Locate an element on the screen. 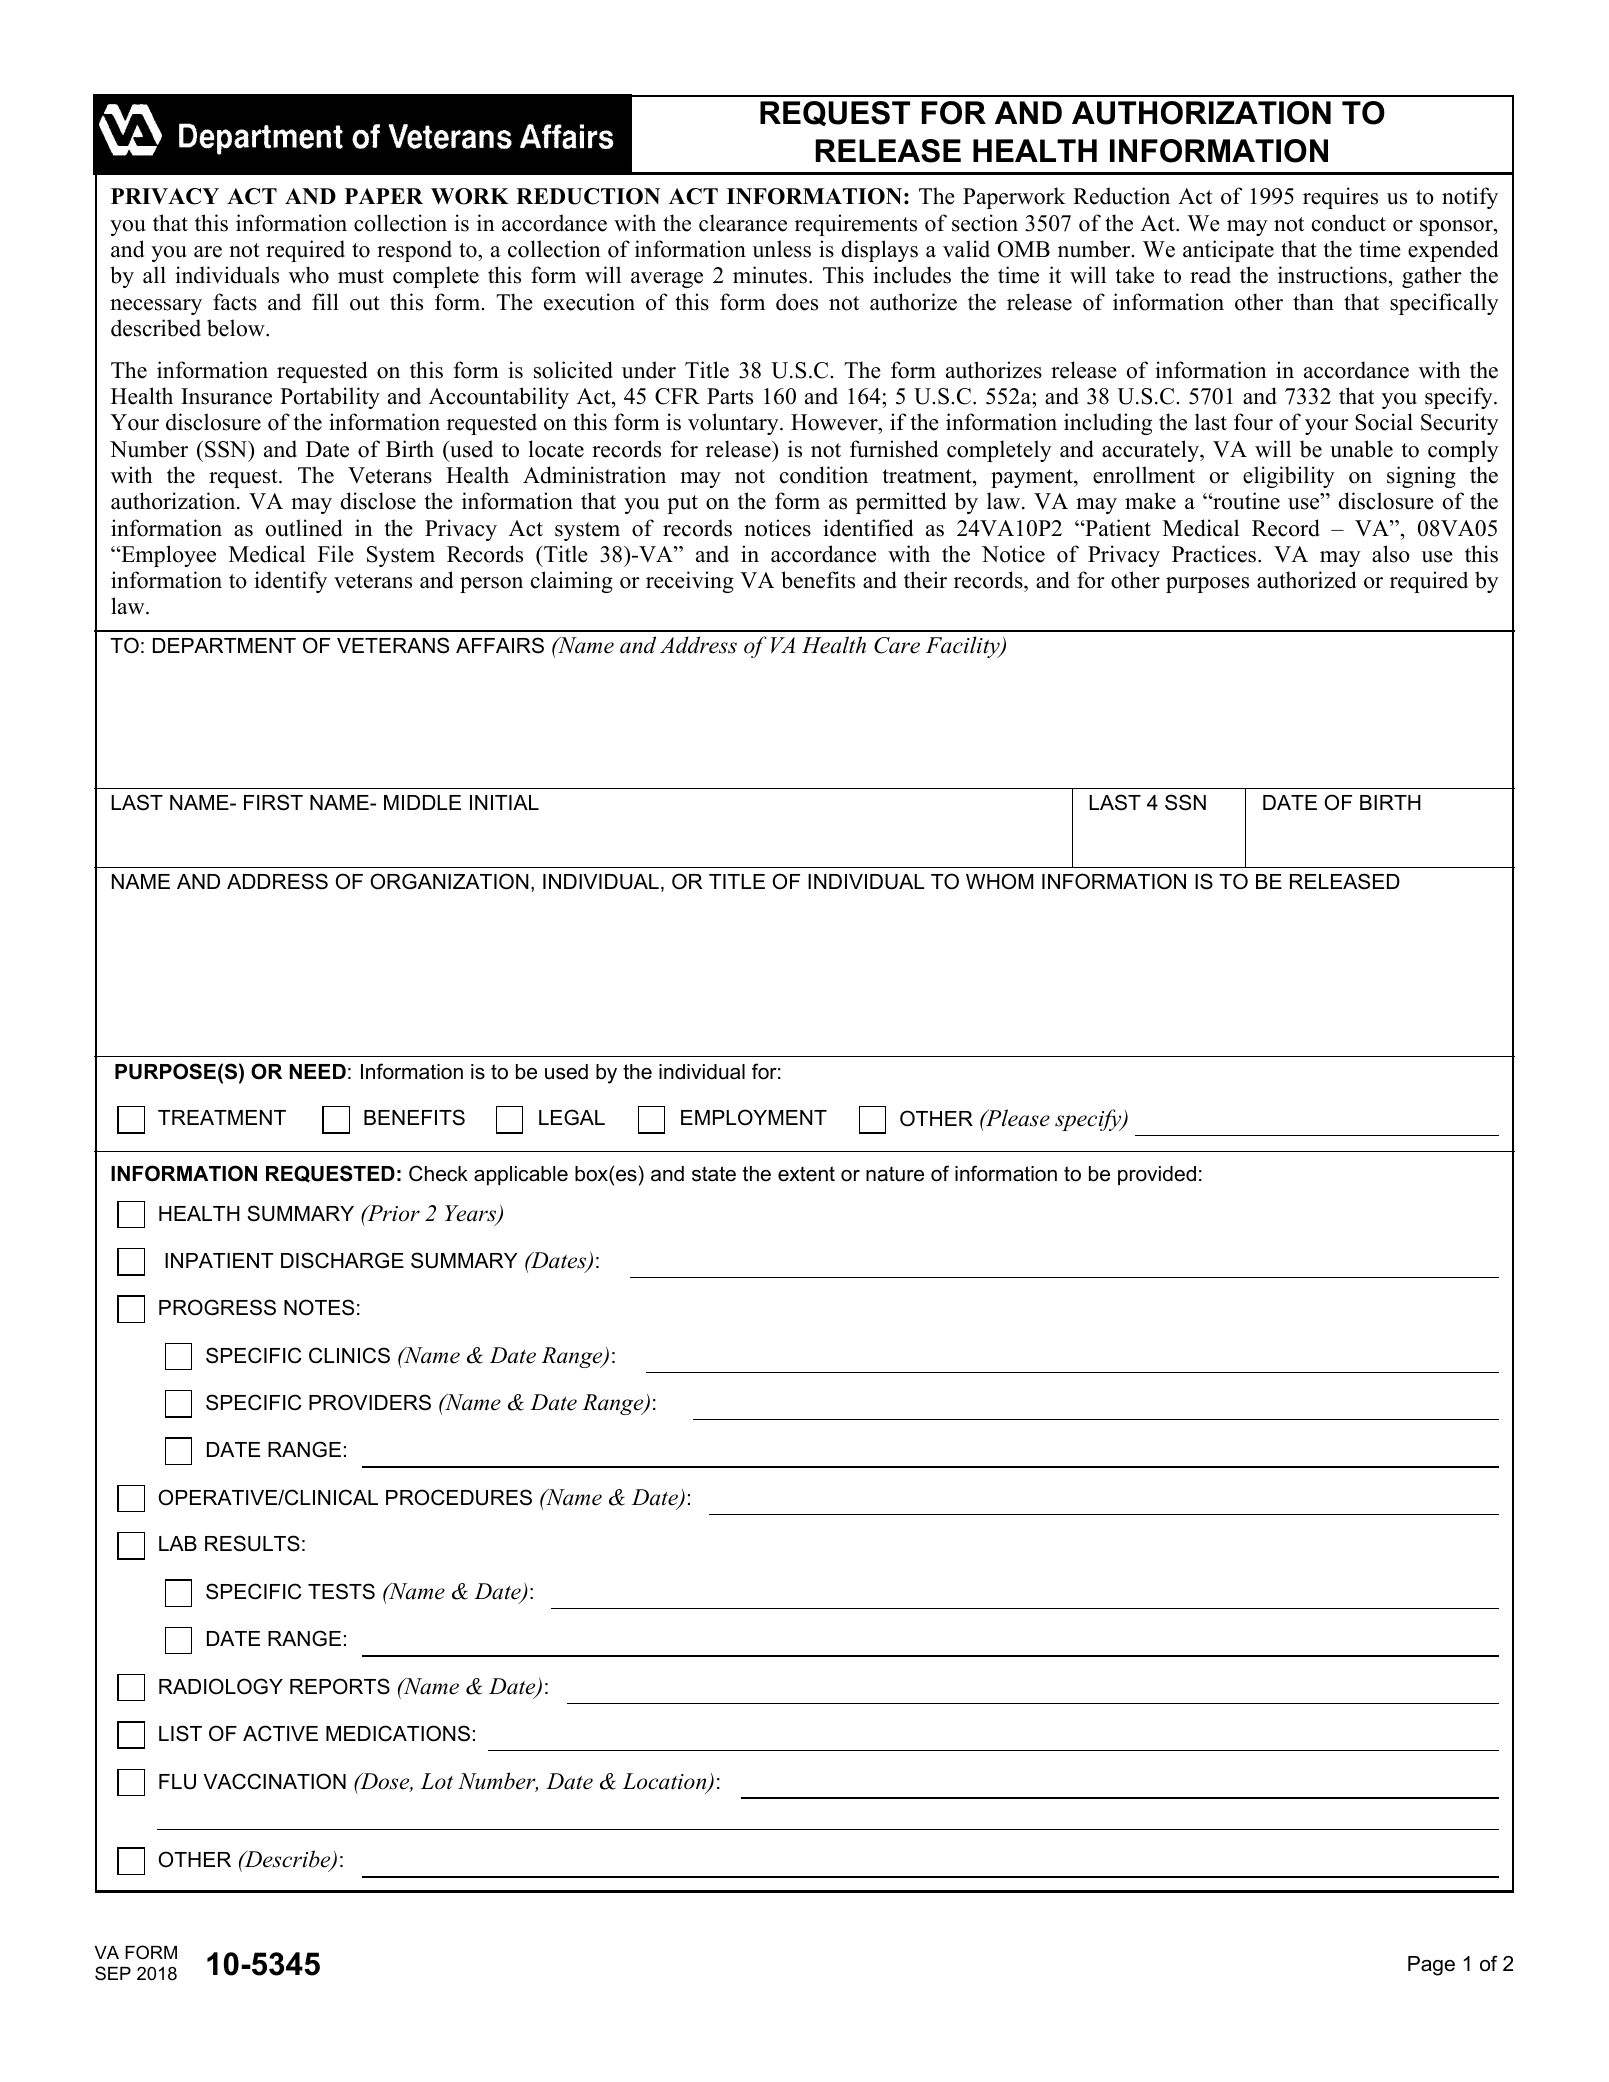  EMPLOYMENT is located at coordinates (754, 1117).
